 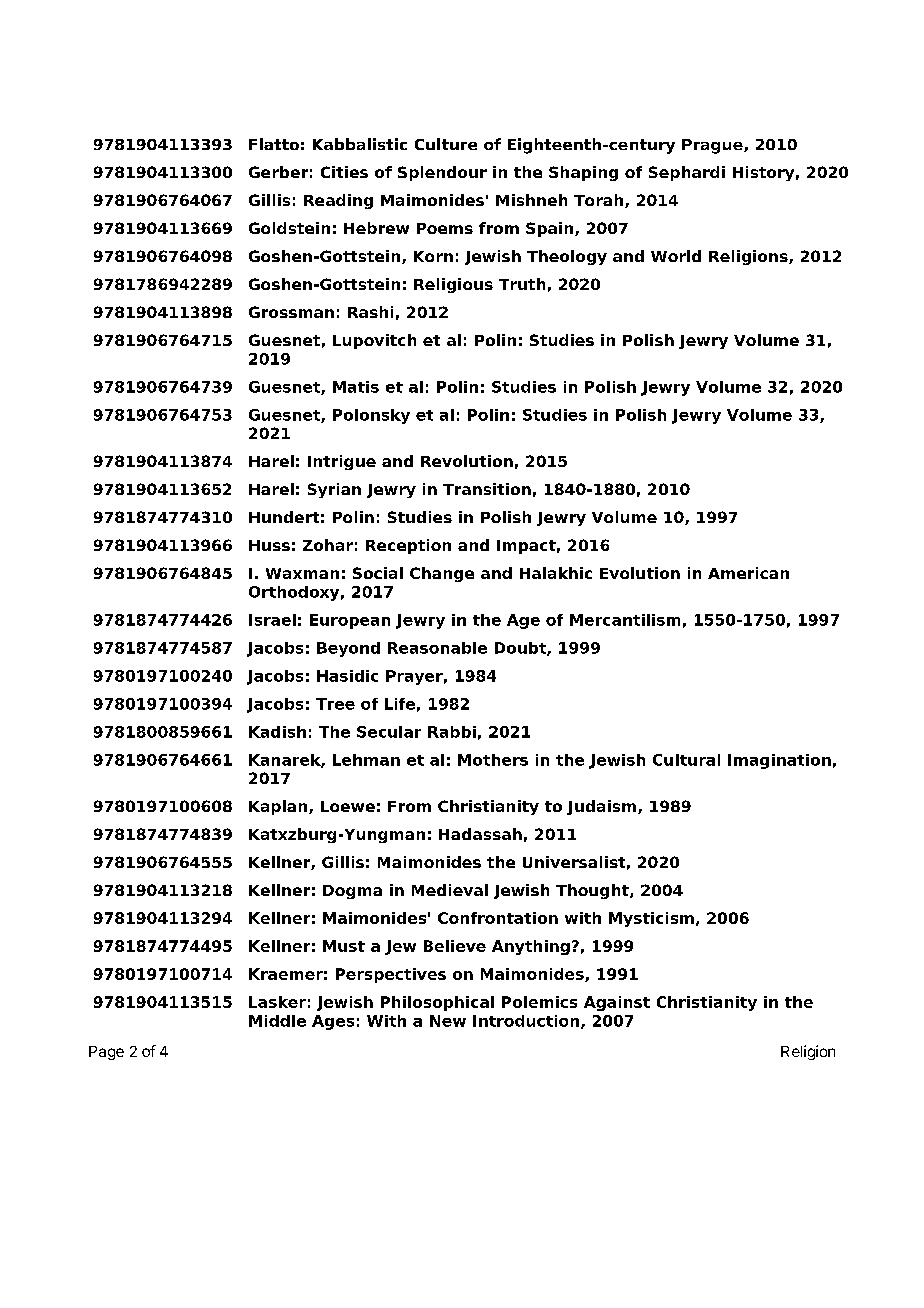 I want to click on Religious, so click(x=453, y=285).
